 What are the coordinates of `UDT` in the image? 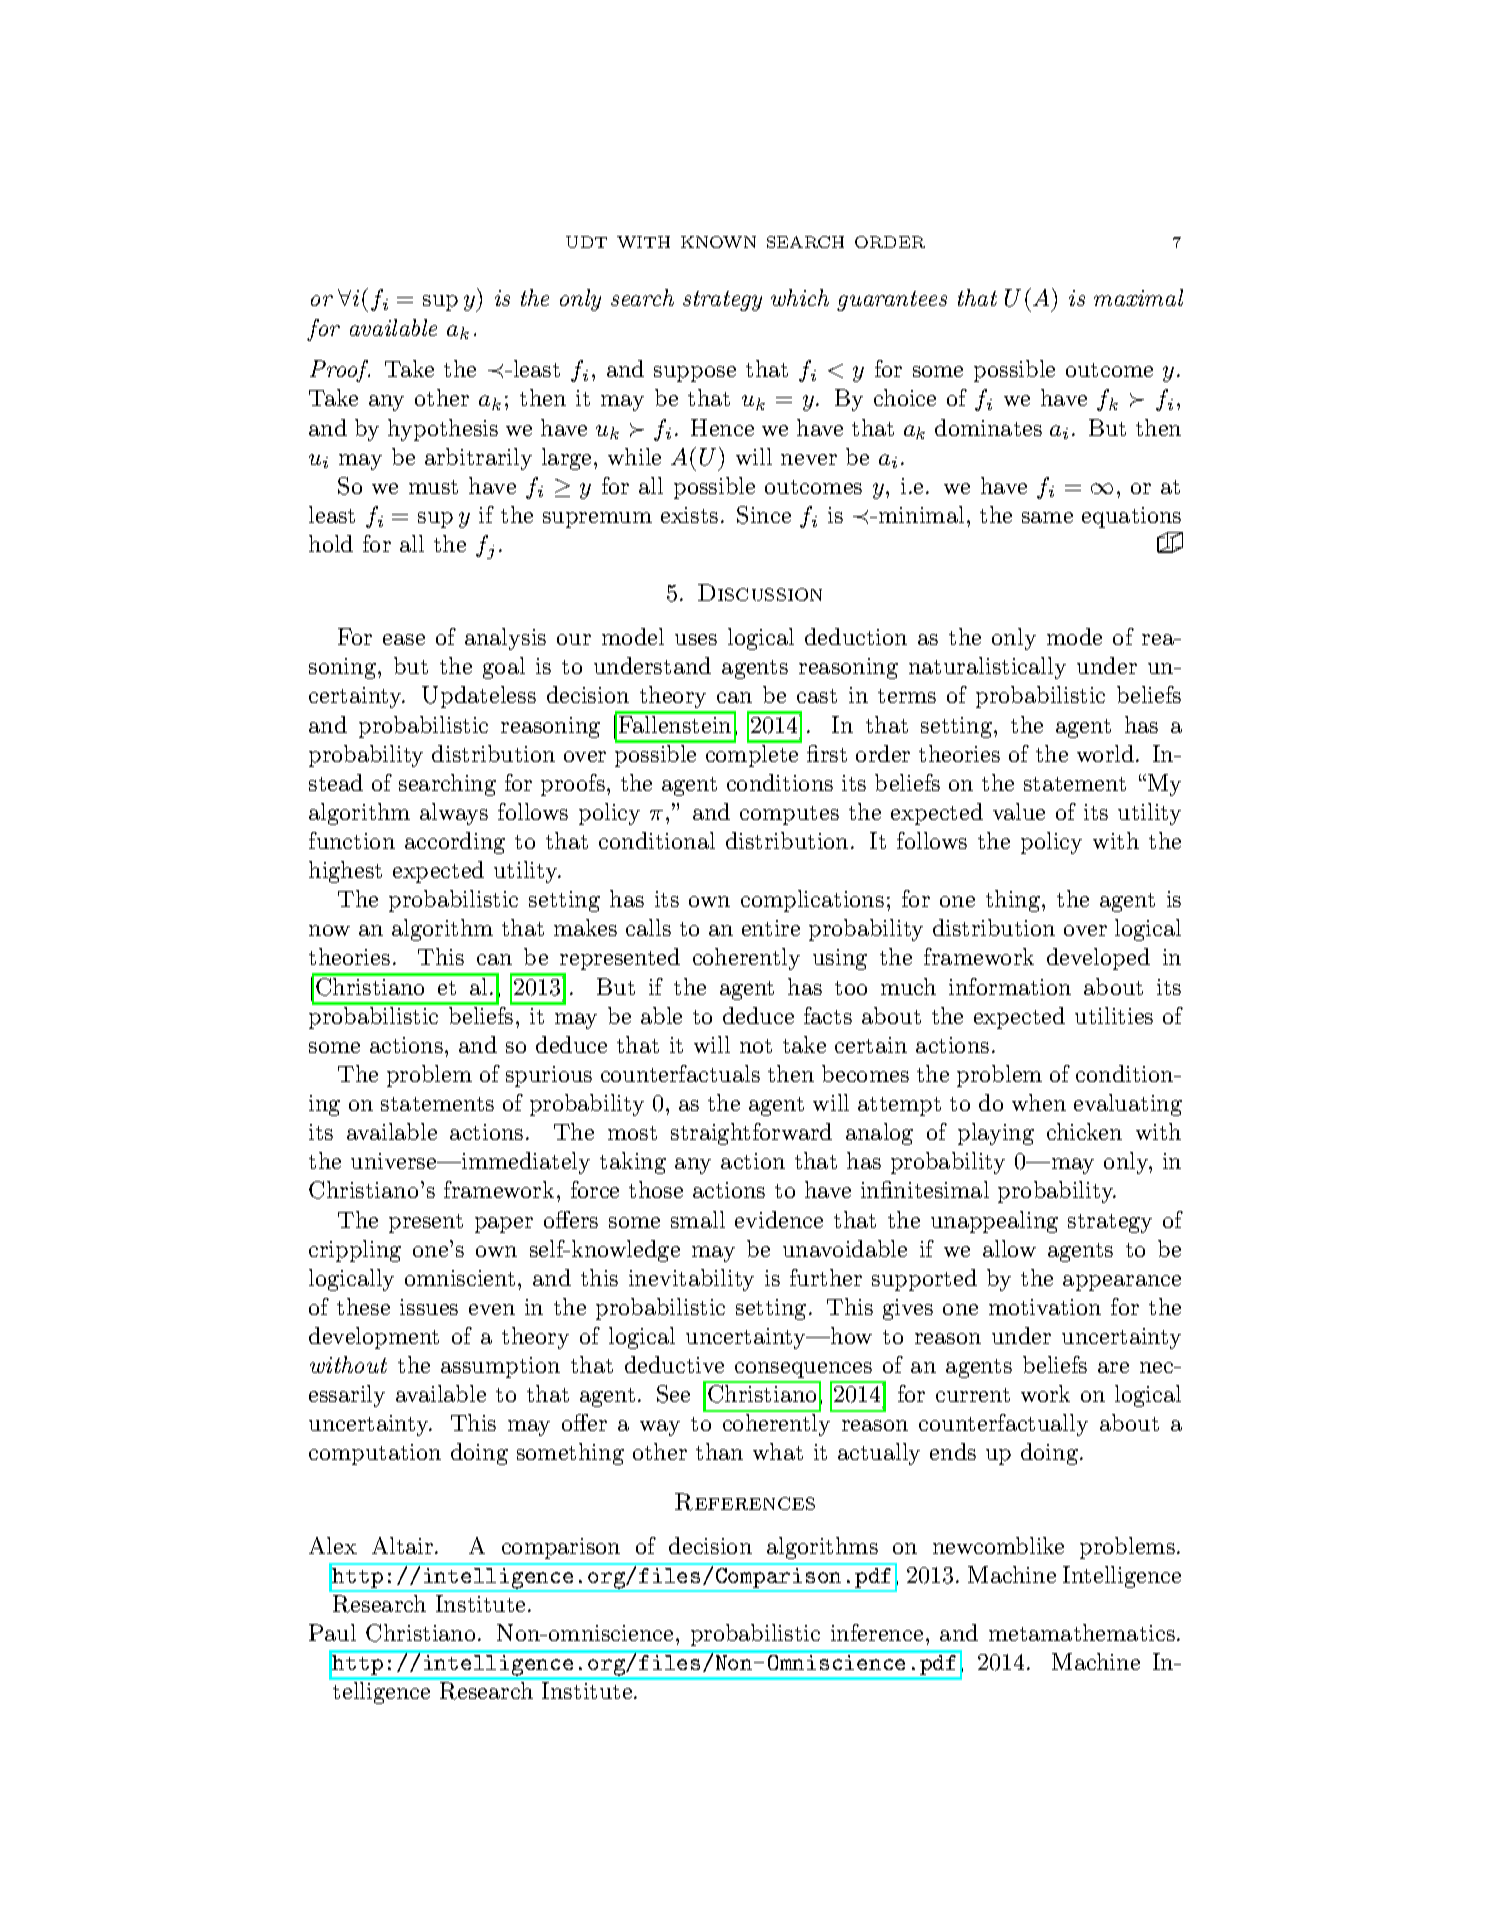 It's located at (586, 242).
